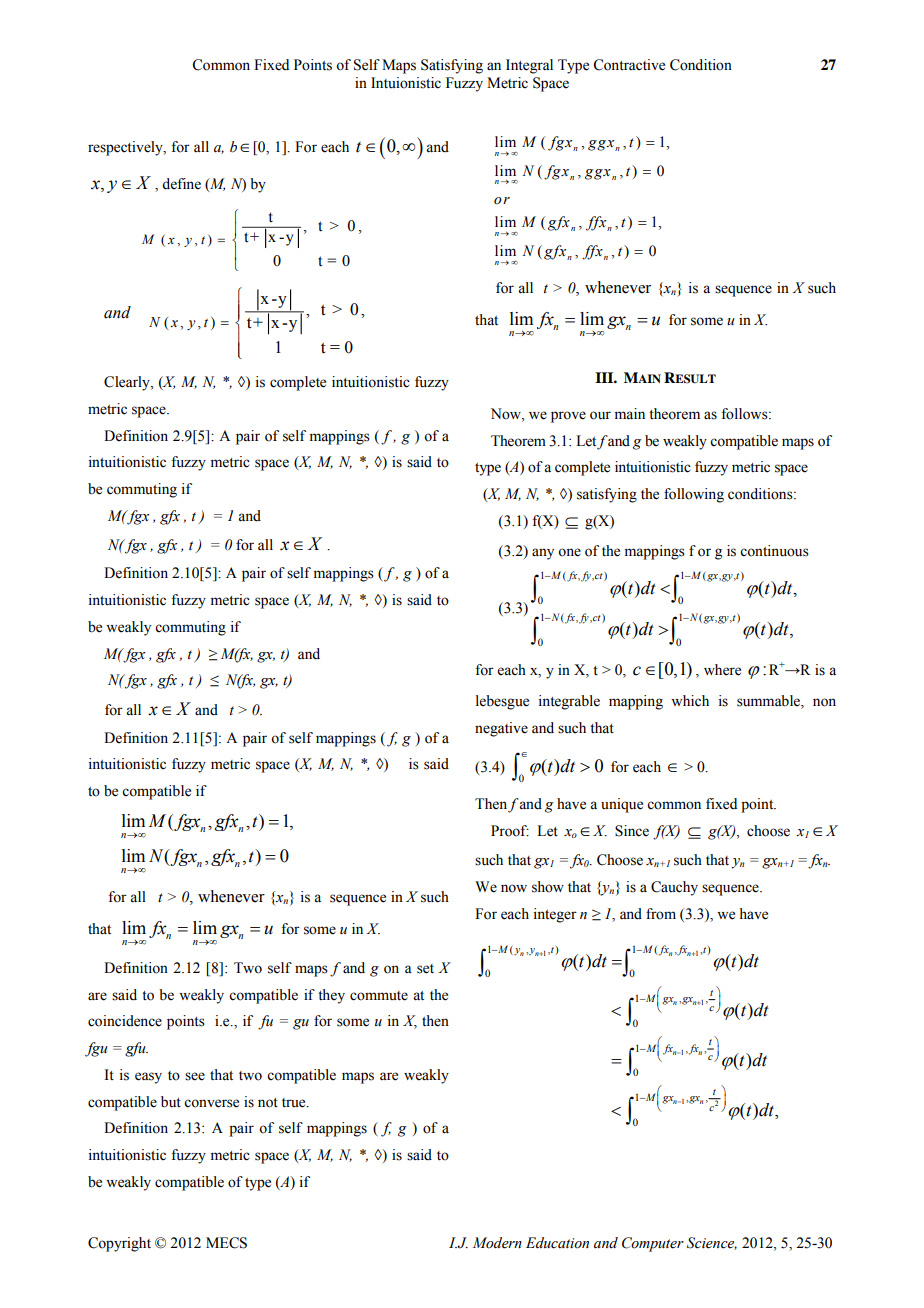 The height and width of the page is (1308, 924). Describe the element at coordinates (529, 66) in the page. I see `Integral` at that location.
